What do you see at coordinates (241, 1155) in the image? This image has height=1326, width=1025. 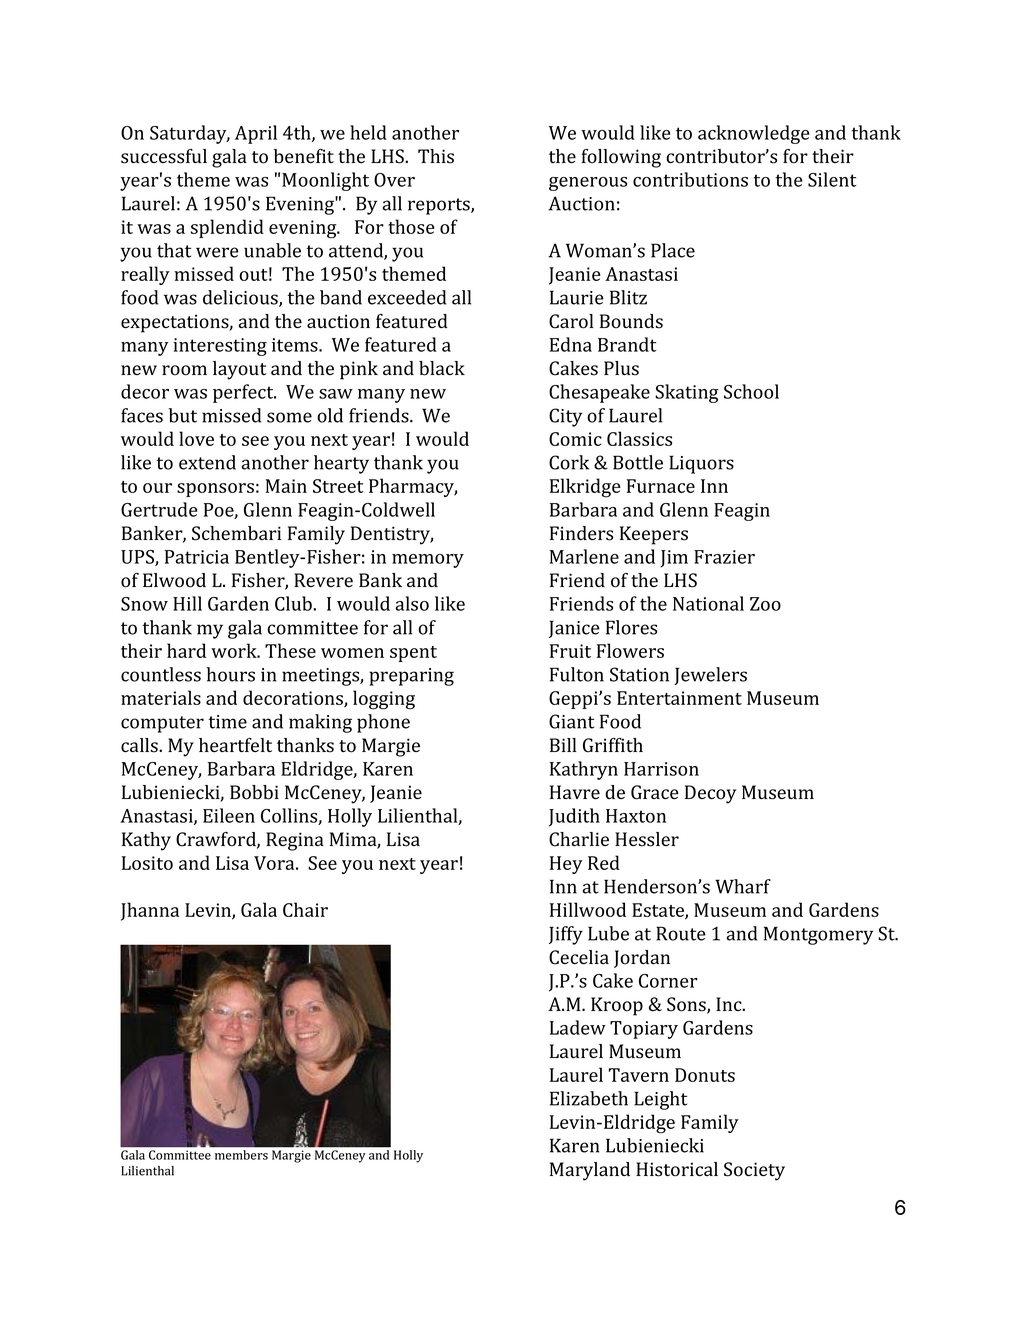 I see `members` at bounding box center [241, 1155].
